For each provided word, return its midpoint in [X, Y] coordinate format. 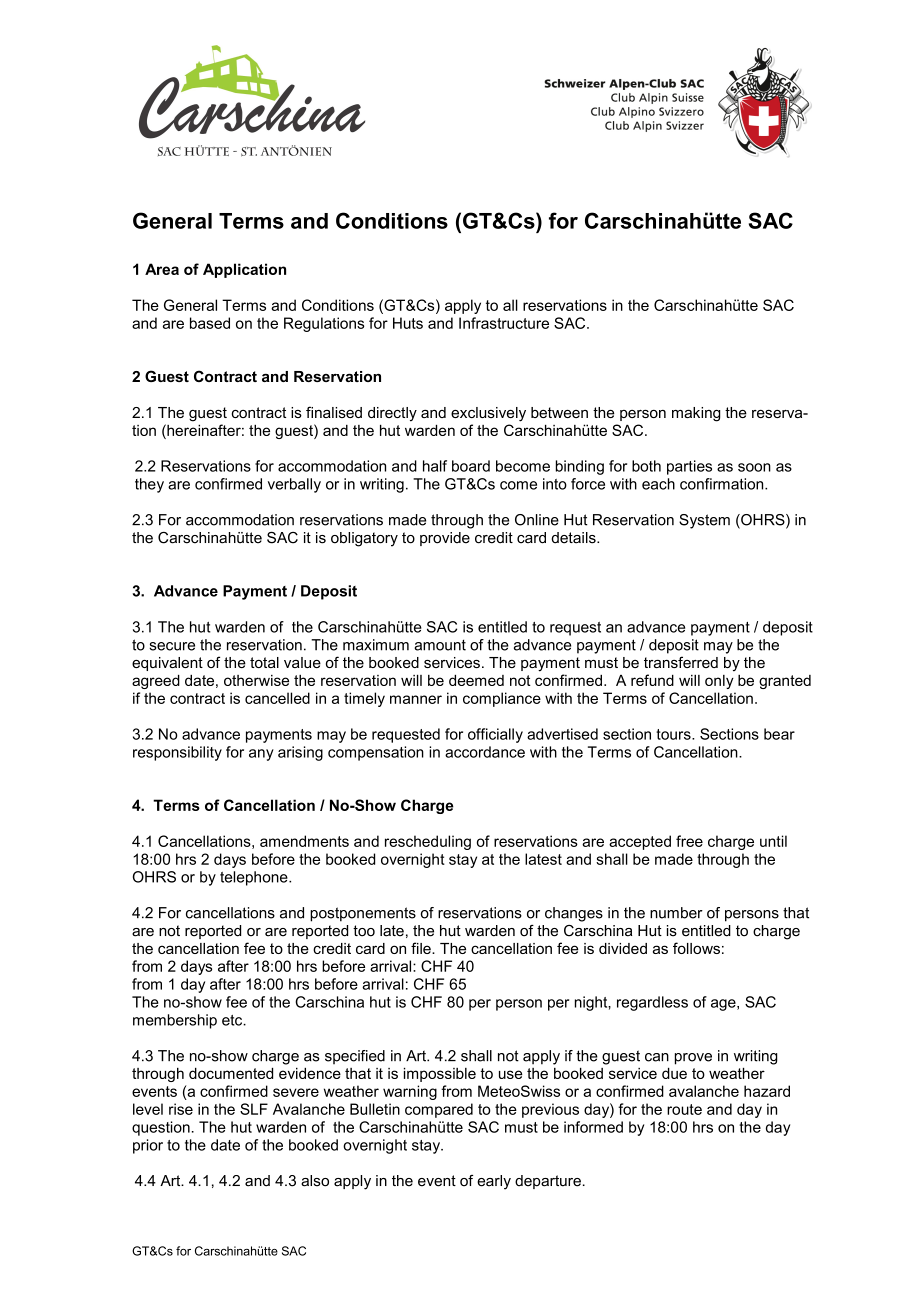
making [696, 414]
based [210, 323]
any [261, 755]
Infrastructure [504, 323]
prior [148, 1146]
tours [674, 734]
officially [495, 735]
